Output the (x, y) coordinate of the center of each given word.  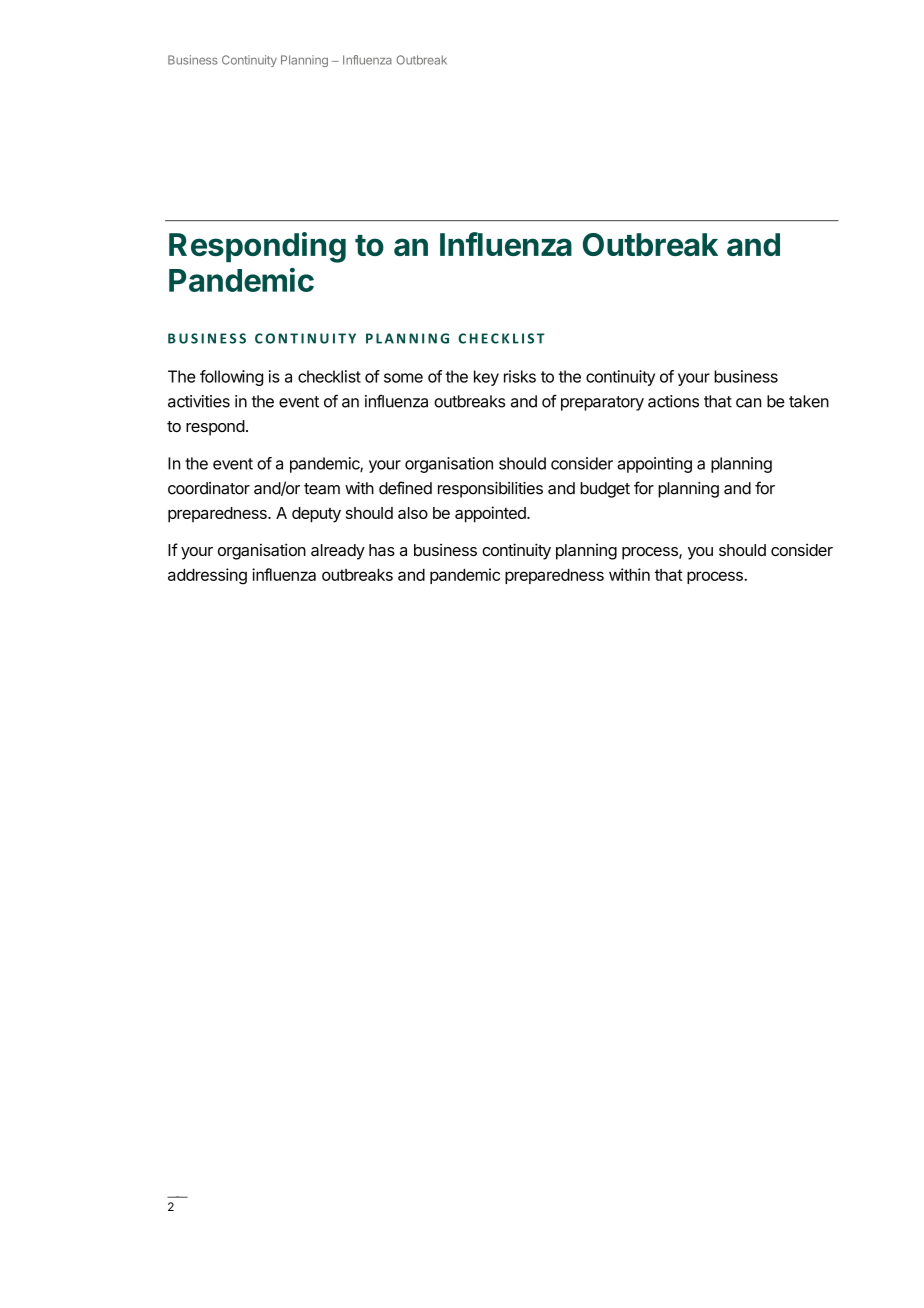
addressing (207, 576)
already (338, 552)
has (382, 550)
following (231, 378)
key (486, 378)
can (748, 403)
